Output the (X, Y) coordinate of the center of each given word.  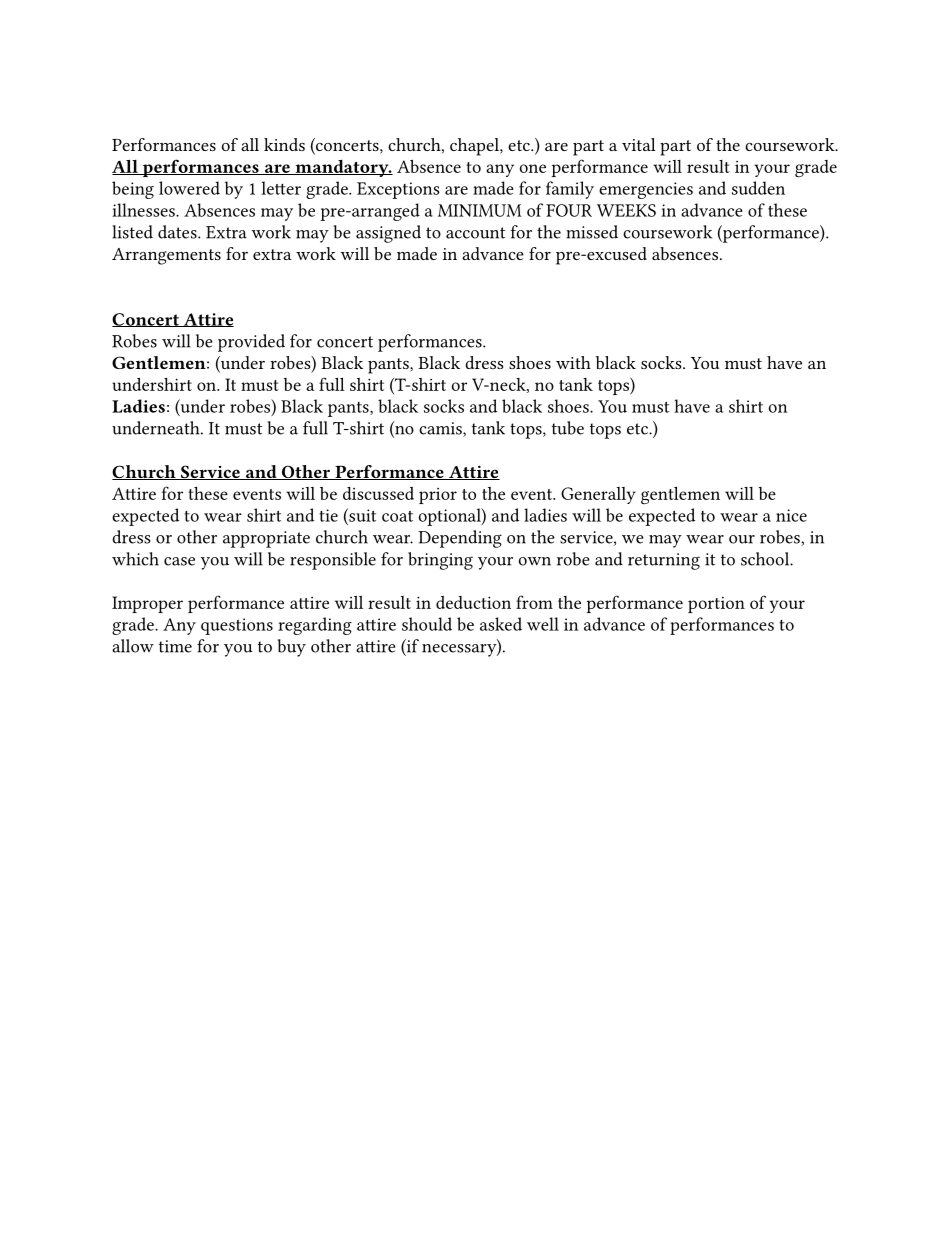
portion (716, 605)
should (427, 624)
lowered (189, 188)
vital (639, 144)
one (533, 168)
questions (237, 626)
